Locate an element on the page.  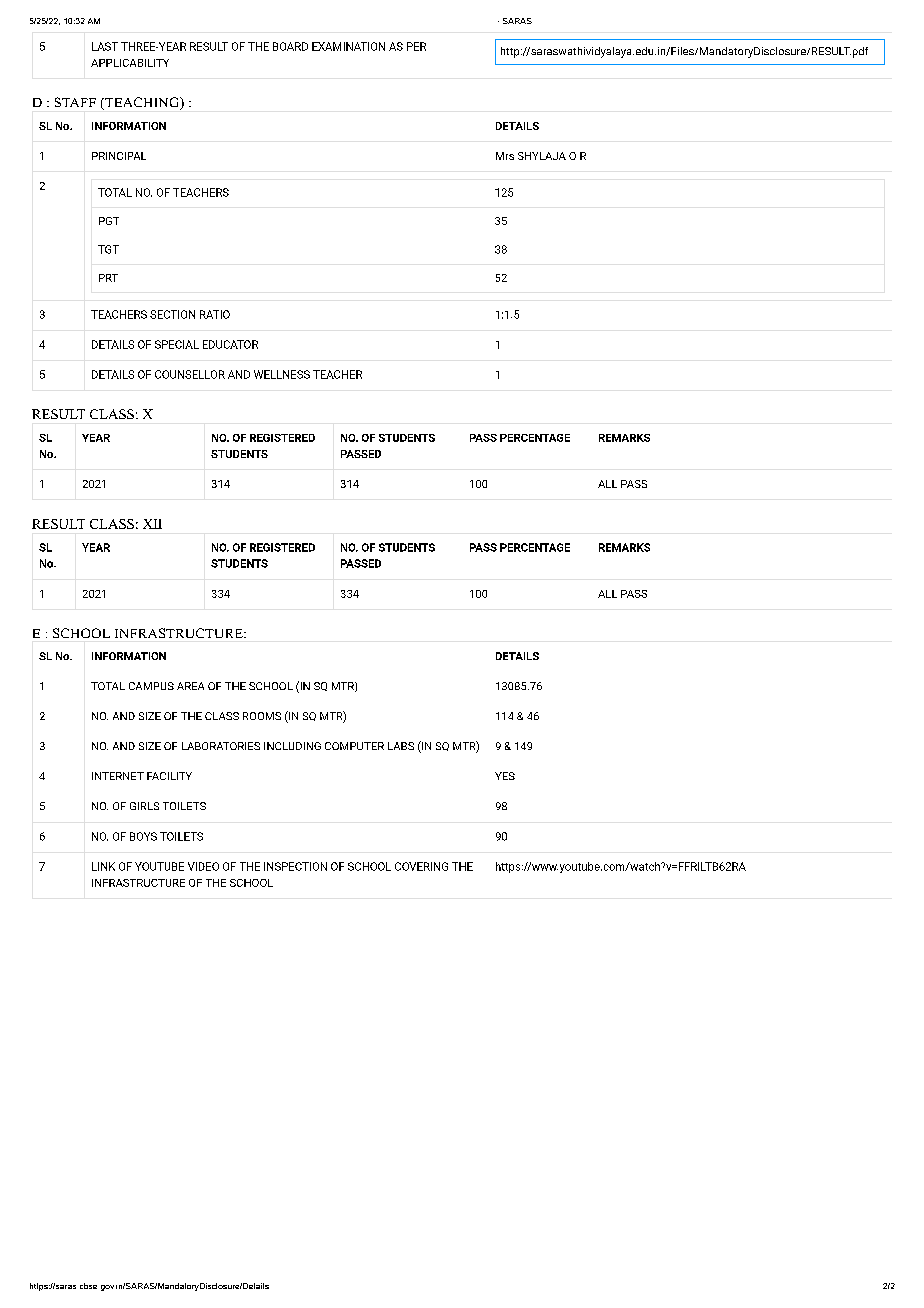
Mrs is located at coordinates (505, 156).
